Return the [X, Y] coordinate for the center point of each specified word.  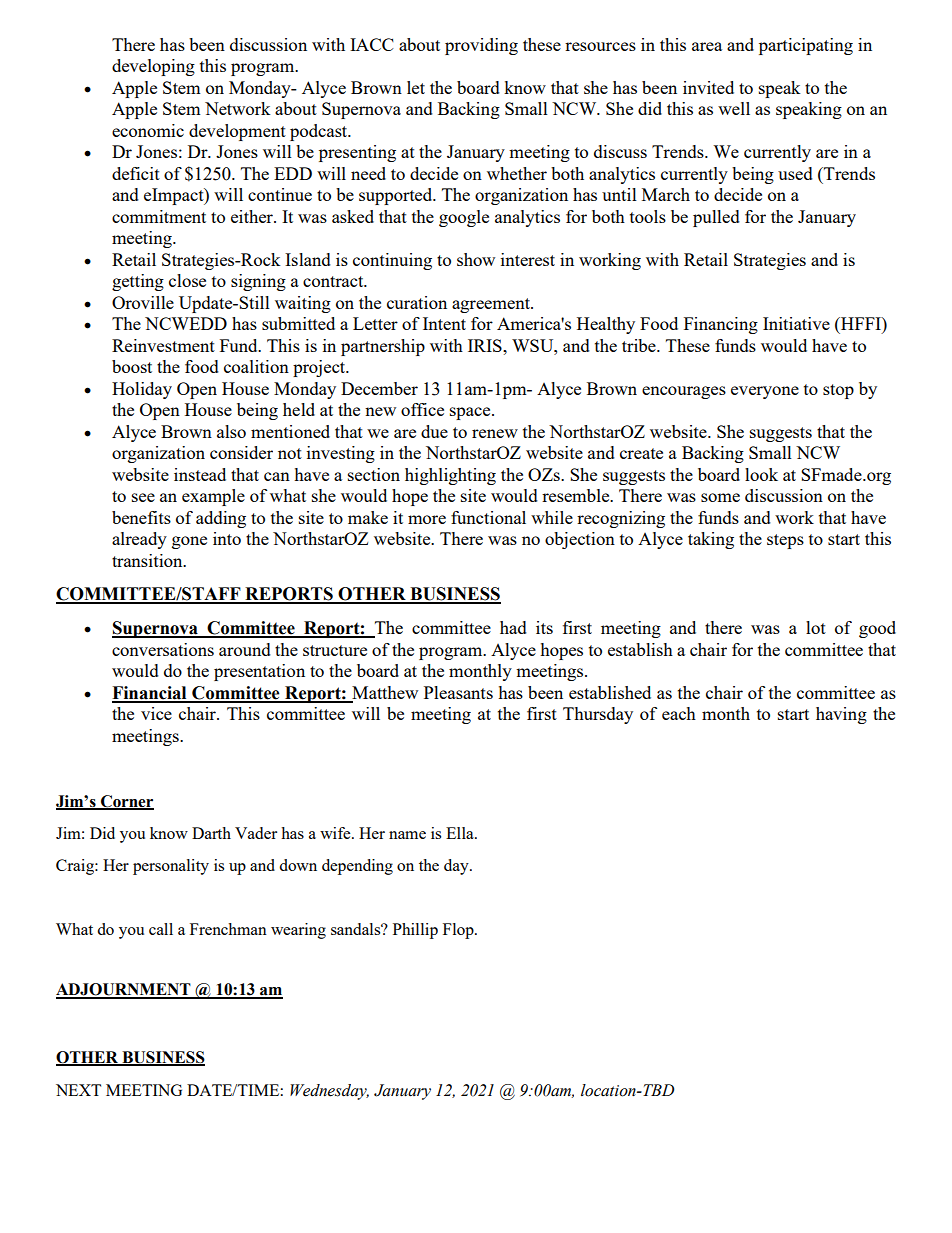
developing [153, 67]
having [841, 715]
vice [156, 713]
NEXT [78, 1090]
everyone [765, 392]
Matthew [384, 694]
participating [806, 46]
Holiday [142, 390]
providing [481, 46]
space [471, 413]
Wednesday [329, 1092]
